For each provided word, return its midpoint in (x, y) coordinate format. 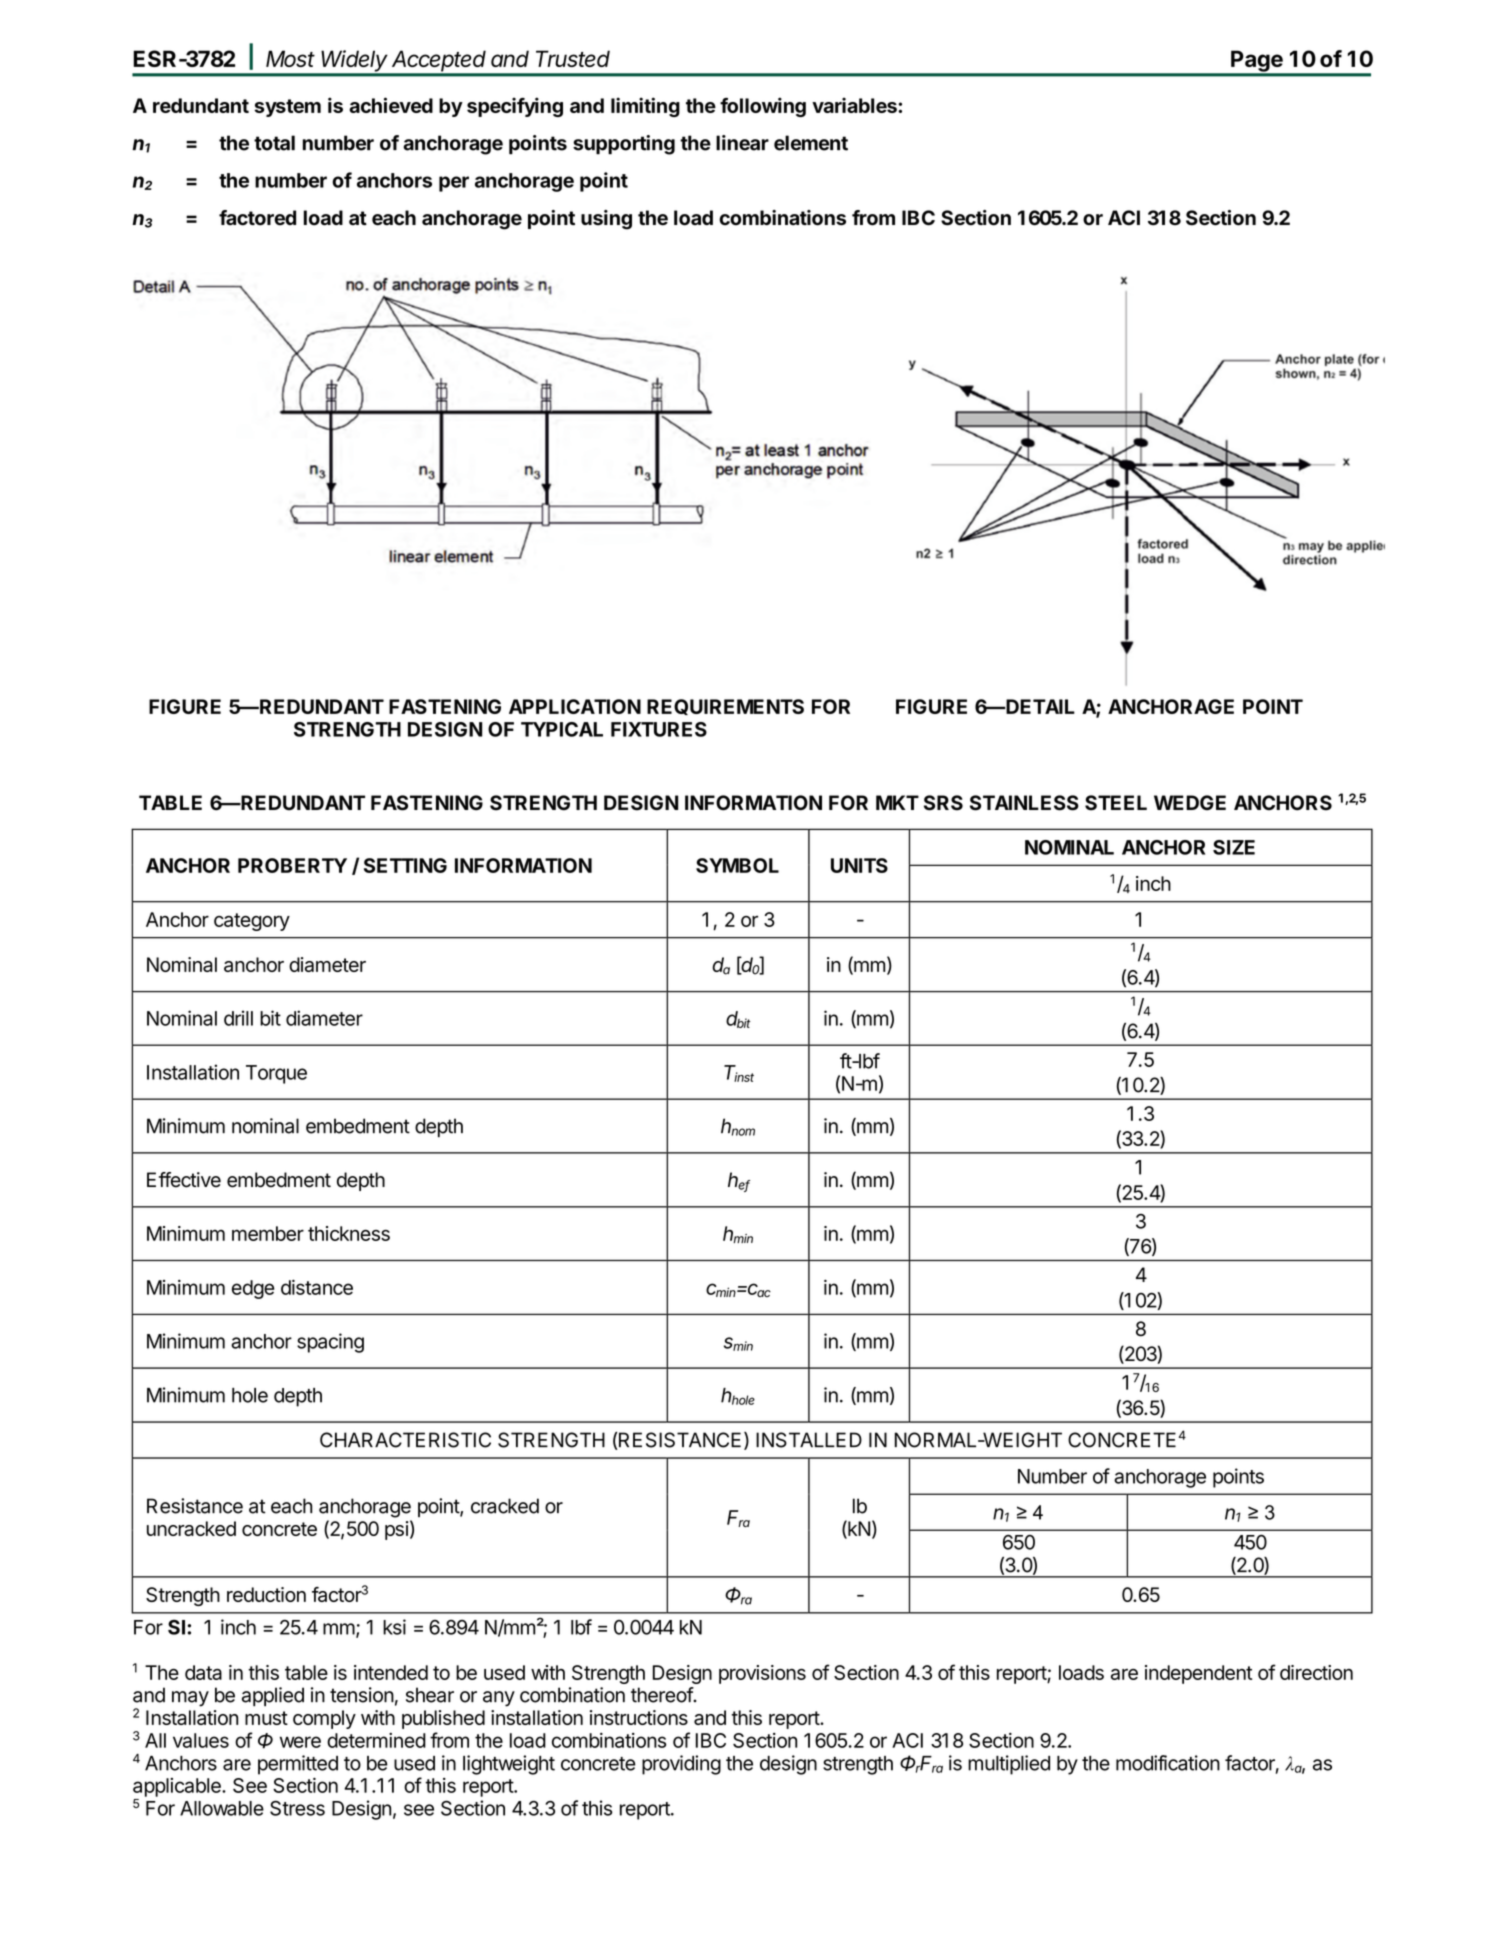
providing (681, 1765)
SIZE (1234, 847)
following (763, 107)
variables (855, 105)
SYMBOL (737, 865)
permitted (298, 1765)
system (287, 108)
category (252, 922)
